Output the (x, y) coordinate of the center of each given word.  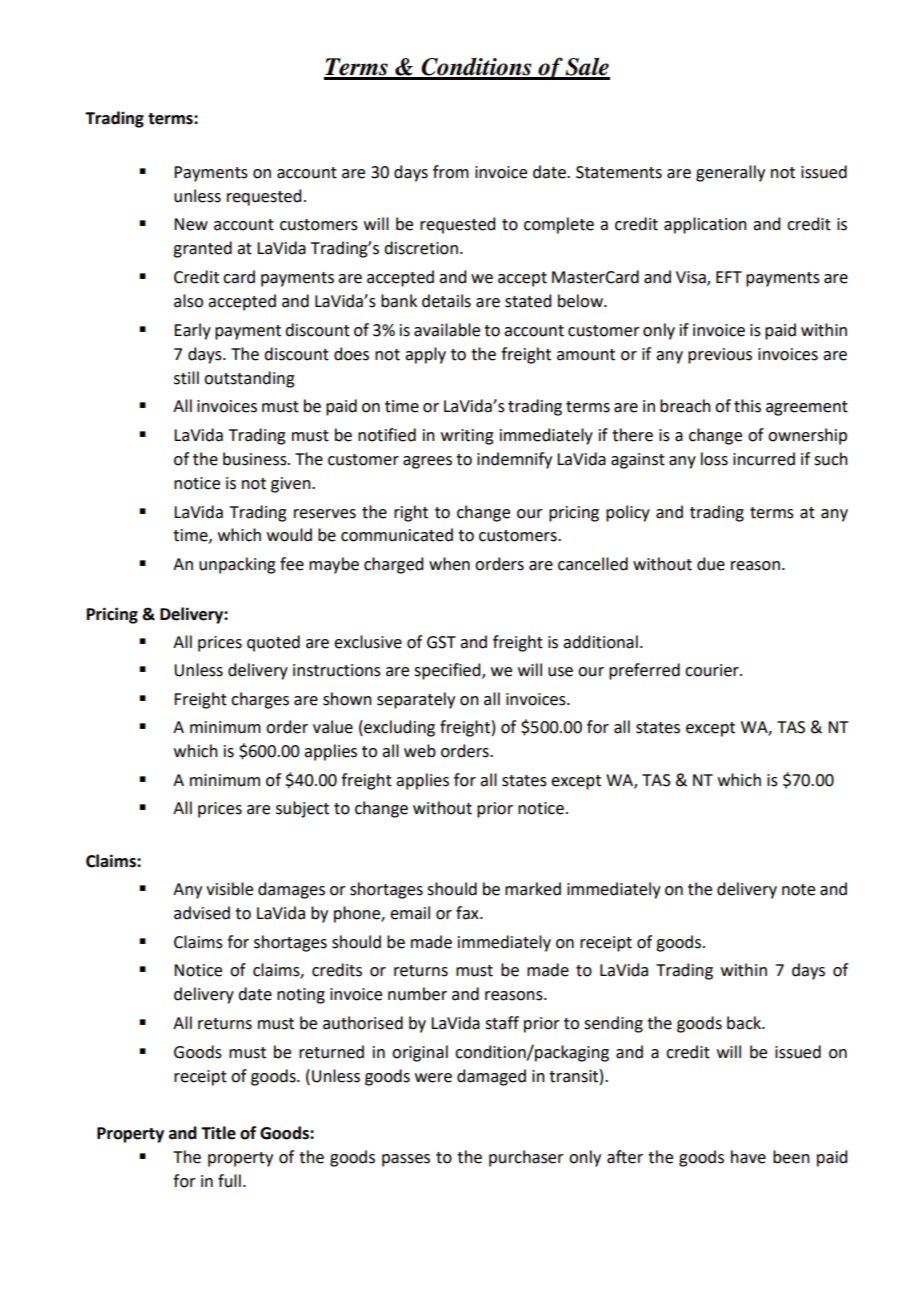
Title (218, 1133)
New (191, 224)
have (748, 1157)
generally (730, 173)
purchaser (526, 1158)
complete (559, 225)
